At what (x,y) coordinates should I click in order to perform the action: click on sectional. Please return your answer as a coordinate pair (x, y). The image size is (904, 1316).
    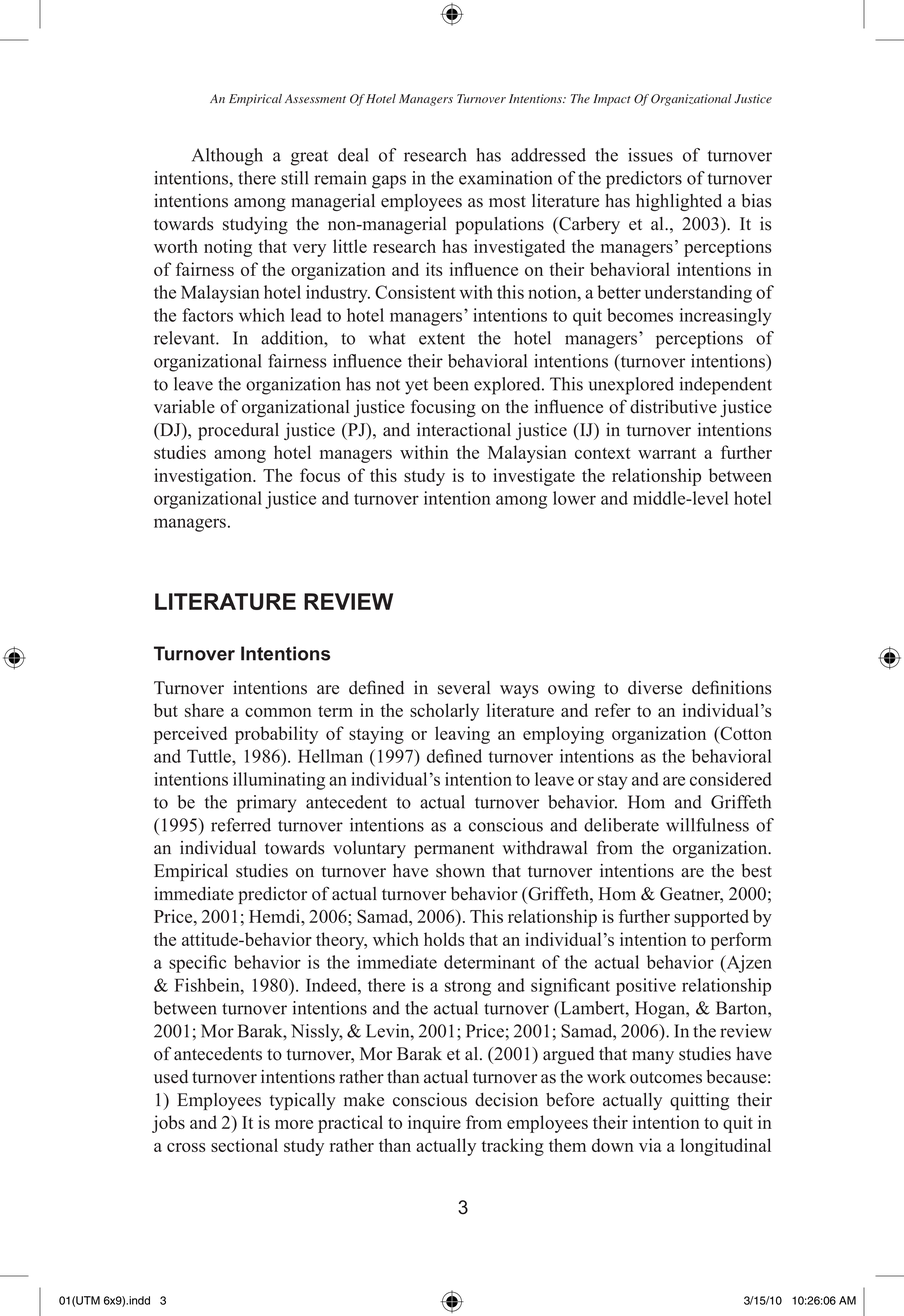
    Looking at the image, I should click on (244, 1145).
